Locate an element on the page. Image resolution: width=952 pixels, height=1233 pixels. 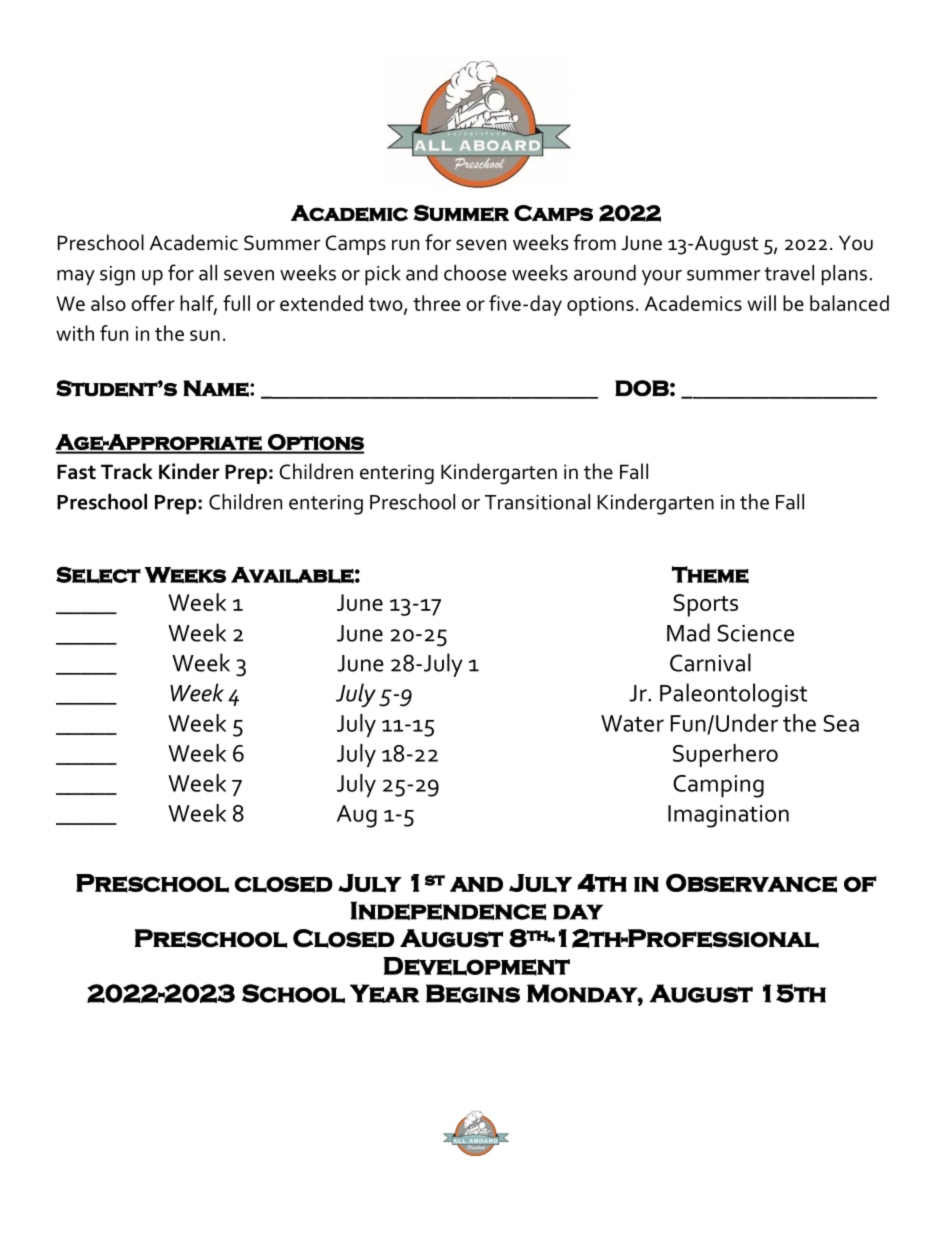
Water is located at coordinates (632, 723).
